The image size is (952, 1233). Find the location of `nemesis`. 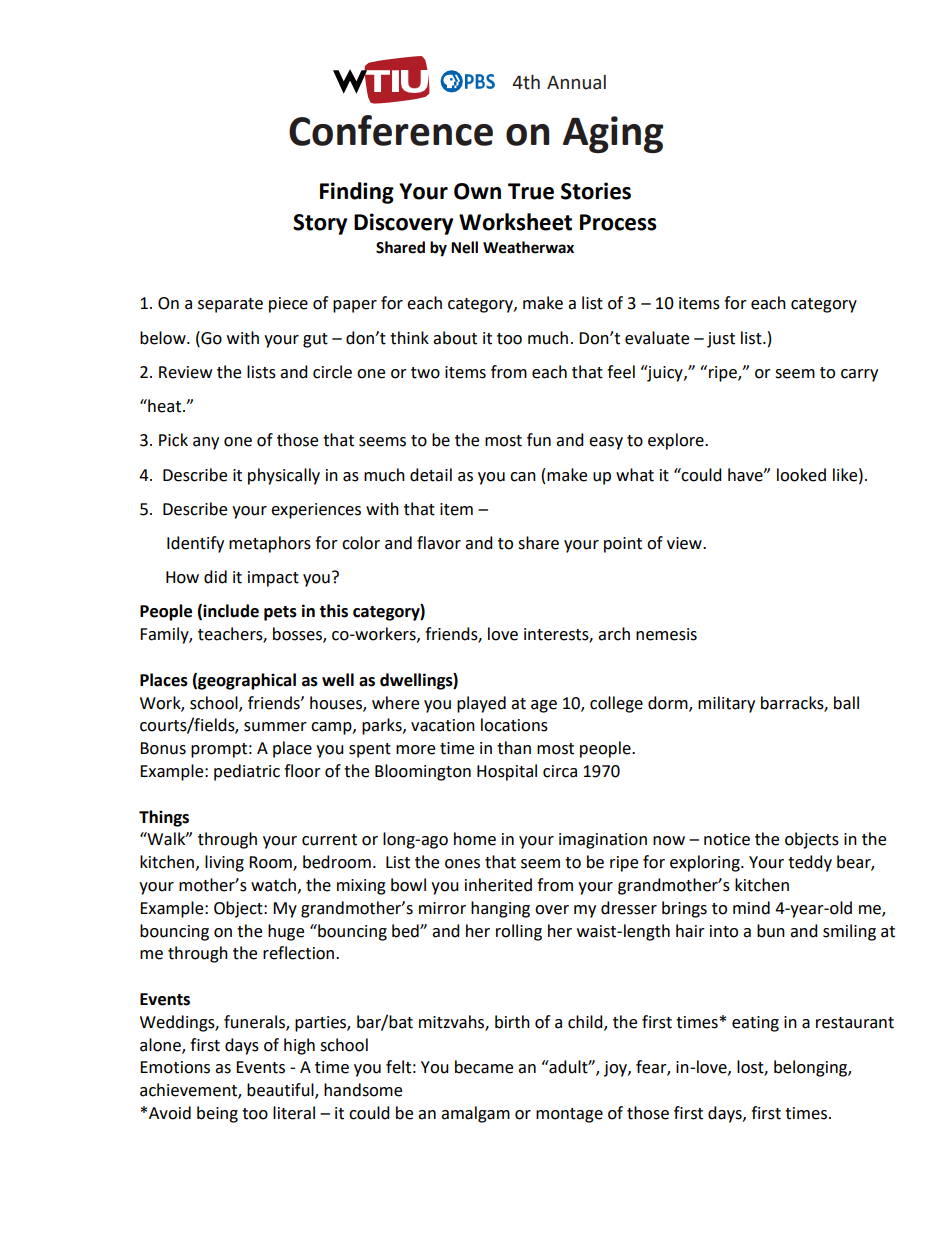

nemesis is located at coordinates (666, 634).
